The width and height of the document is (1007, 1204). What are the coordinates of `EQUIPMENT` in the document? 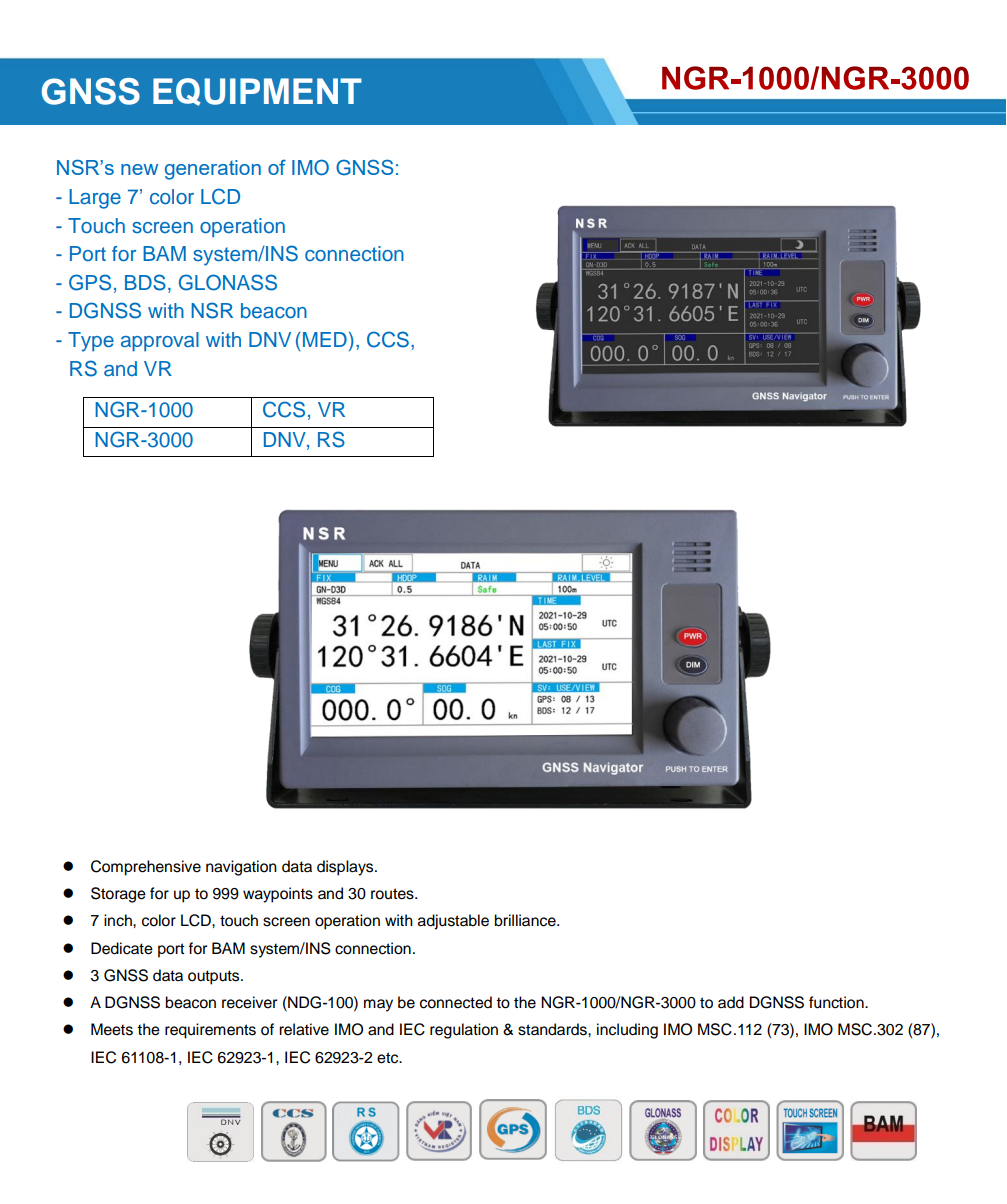 It's located at (257, 92).
